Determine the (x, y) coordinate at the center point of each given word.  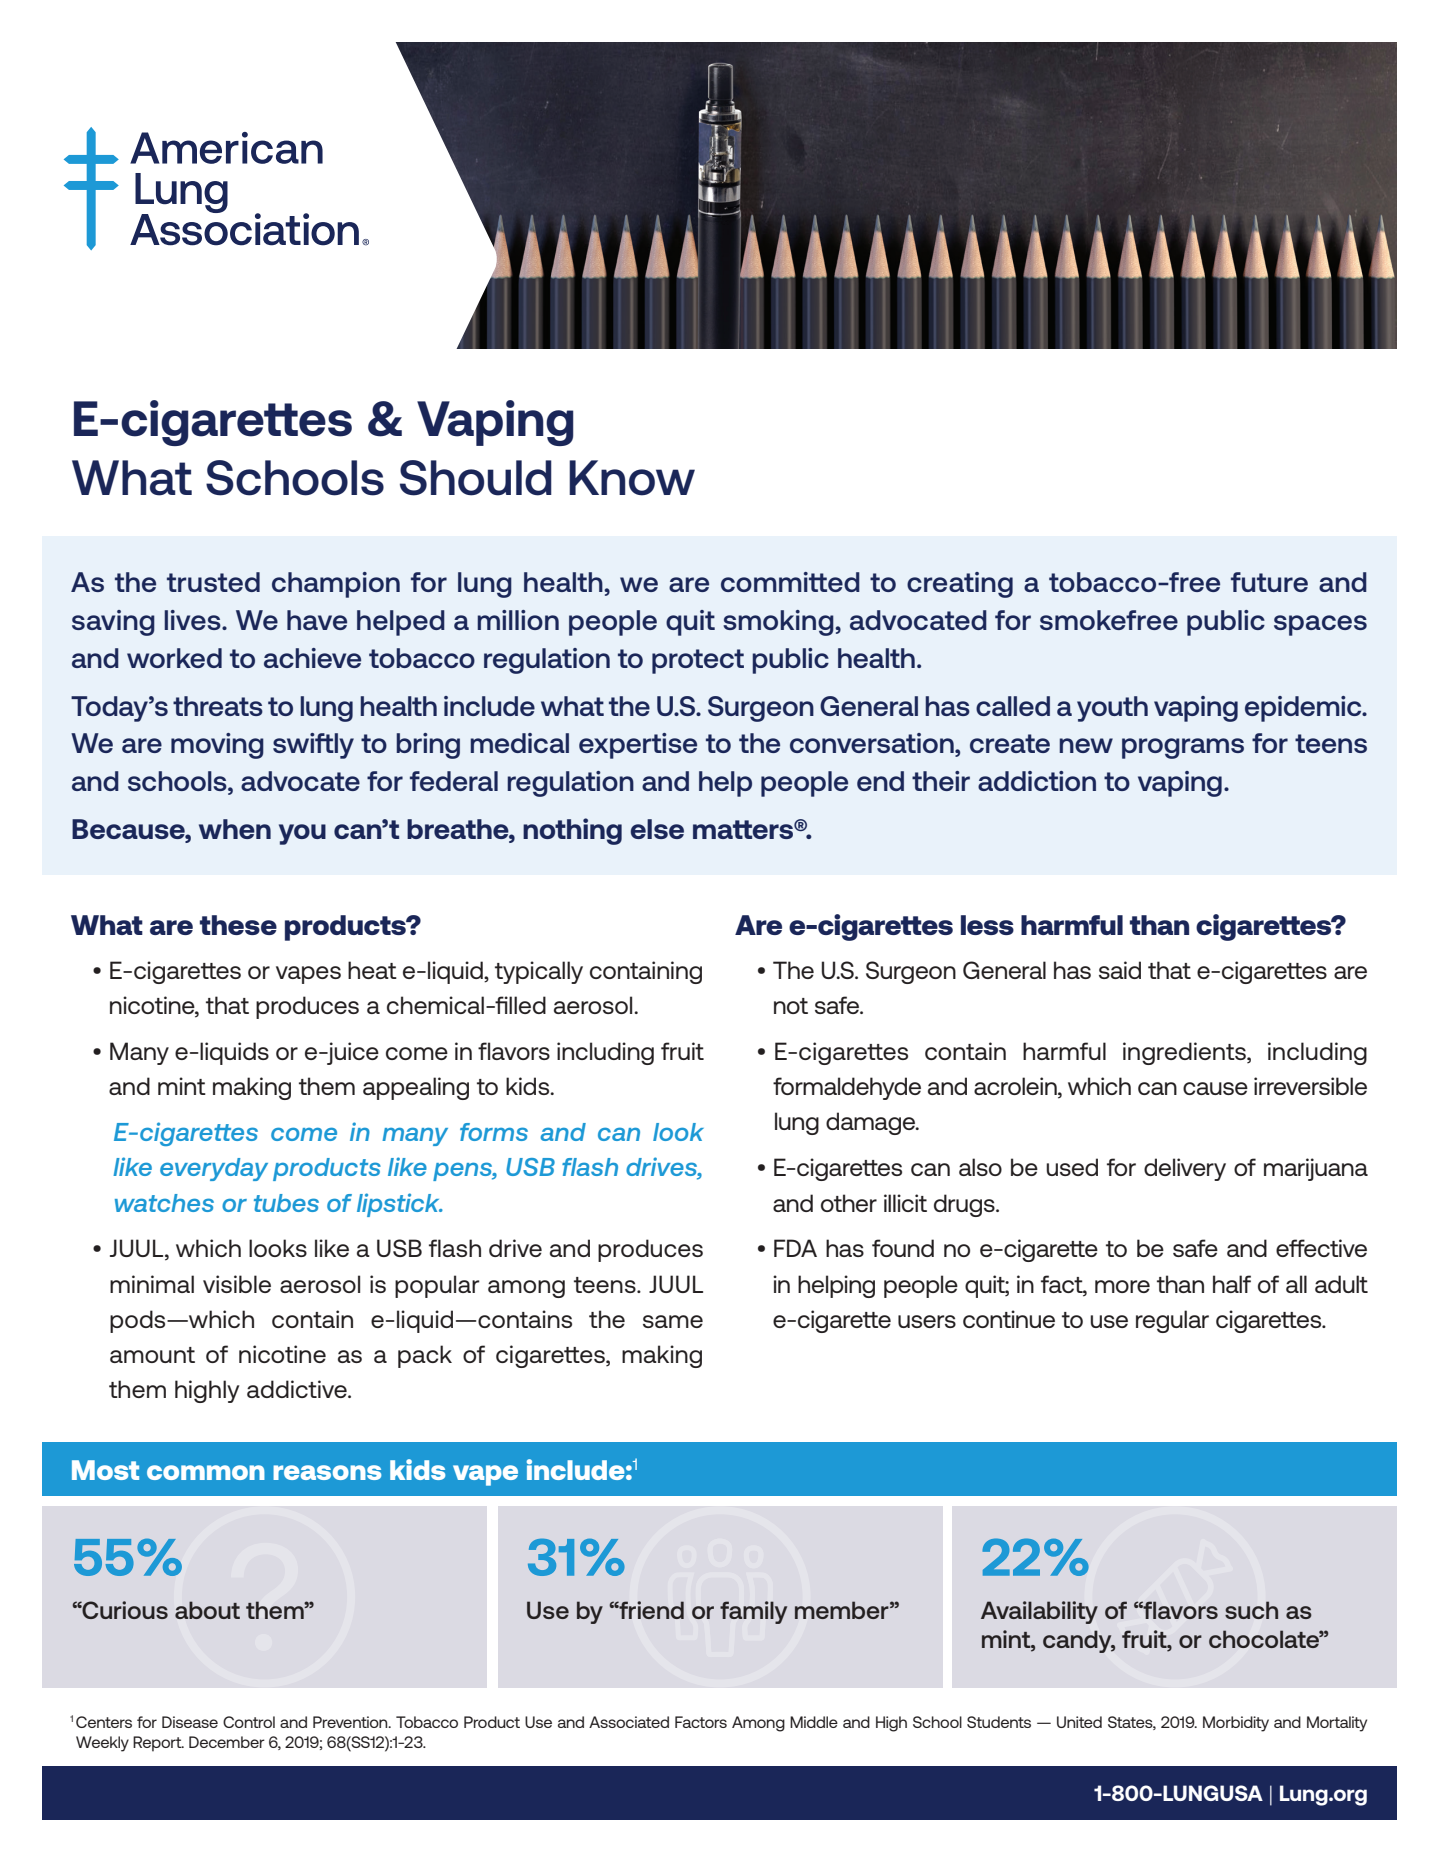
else (657, 829)
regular (1172, 1321)
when (235, 829)
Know (632, 478)
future (1269, 582)
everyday (214, 1169)
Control (249, 1722)
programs (1183, 748)
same (673, 1321)
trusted (213, 582)
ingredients (1185, 1053)
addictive (298, 1389)
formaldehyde (847, 1088)
